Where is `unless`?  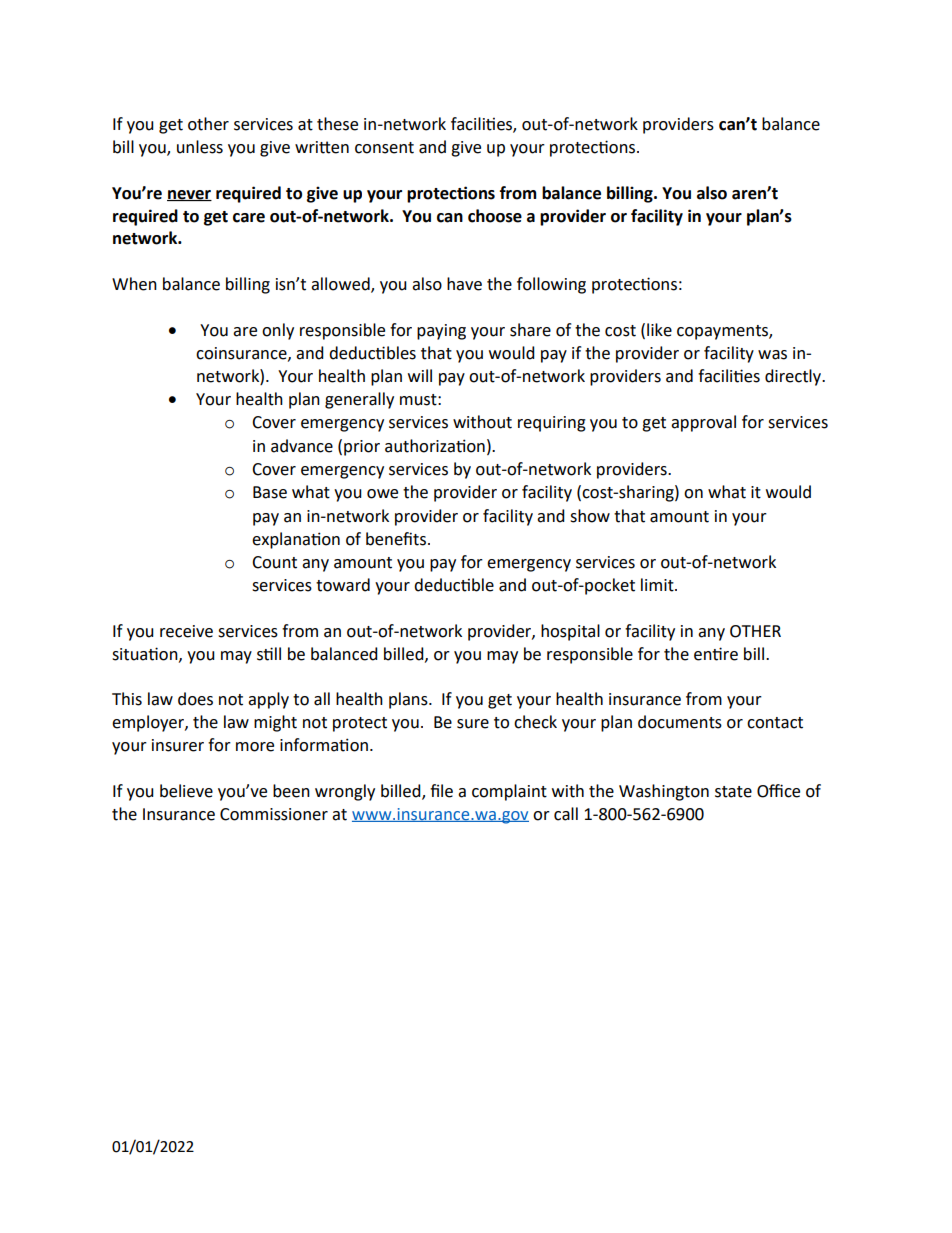 unless is located at coordinates (200, 147).
